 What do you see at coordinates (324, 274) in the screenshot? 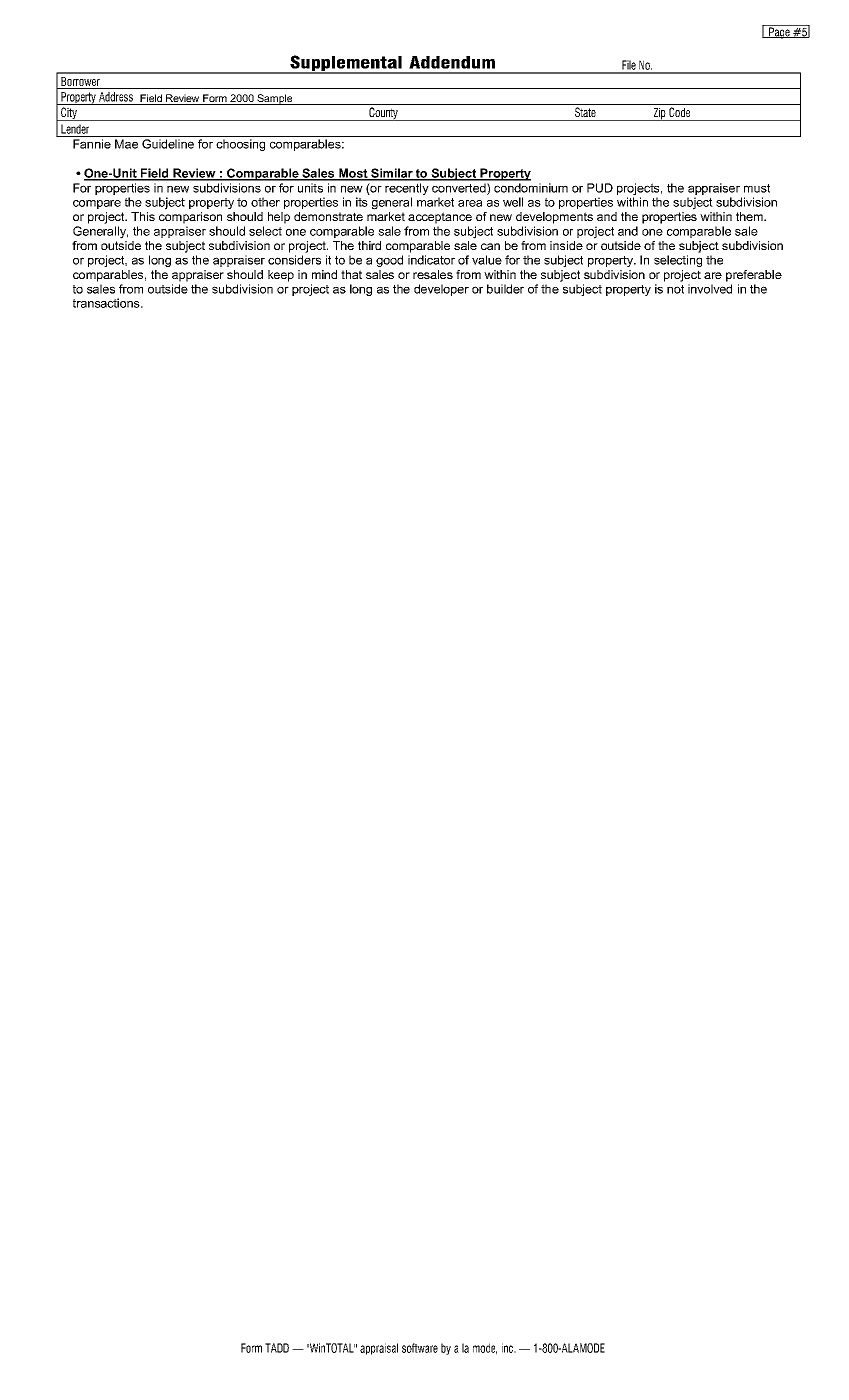
I see `mind` at bounding box center [324, 274].
